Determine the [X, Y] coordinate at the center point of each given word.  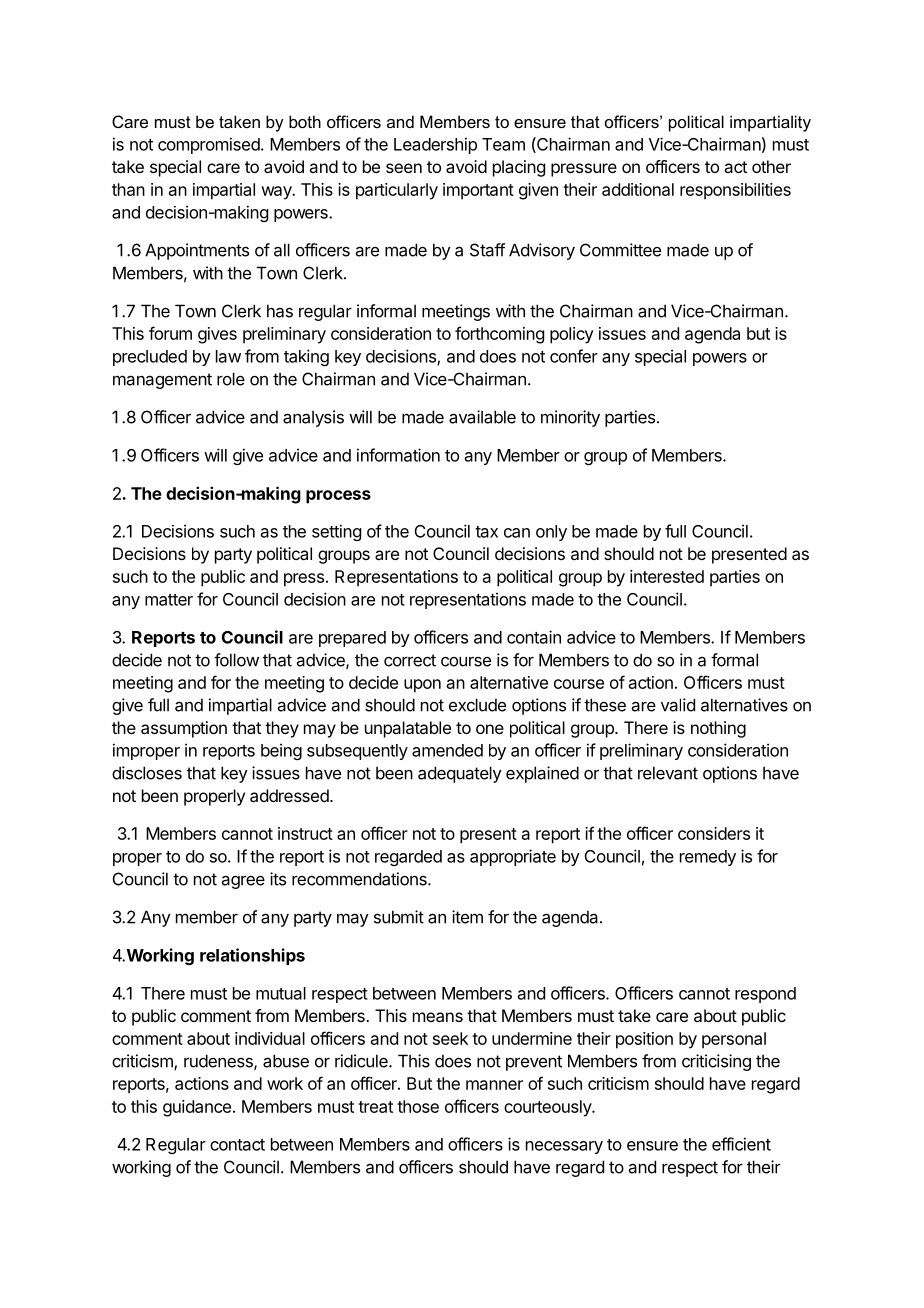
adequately [460, 774]
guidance [197, 1108]
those [418, 1106]
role [231, 379]
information [398, 455]
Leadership [435, 145]
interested [667, 576]
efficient [741, 1144]
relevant [668, 773]
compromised [210, 145]
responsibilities [735, 191]
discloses [147, 773]
